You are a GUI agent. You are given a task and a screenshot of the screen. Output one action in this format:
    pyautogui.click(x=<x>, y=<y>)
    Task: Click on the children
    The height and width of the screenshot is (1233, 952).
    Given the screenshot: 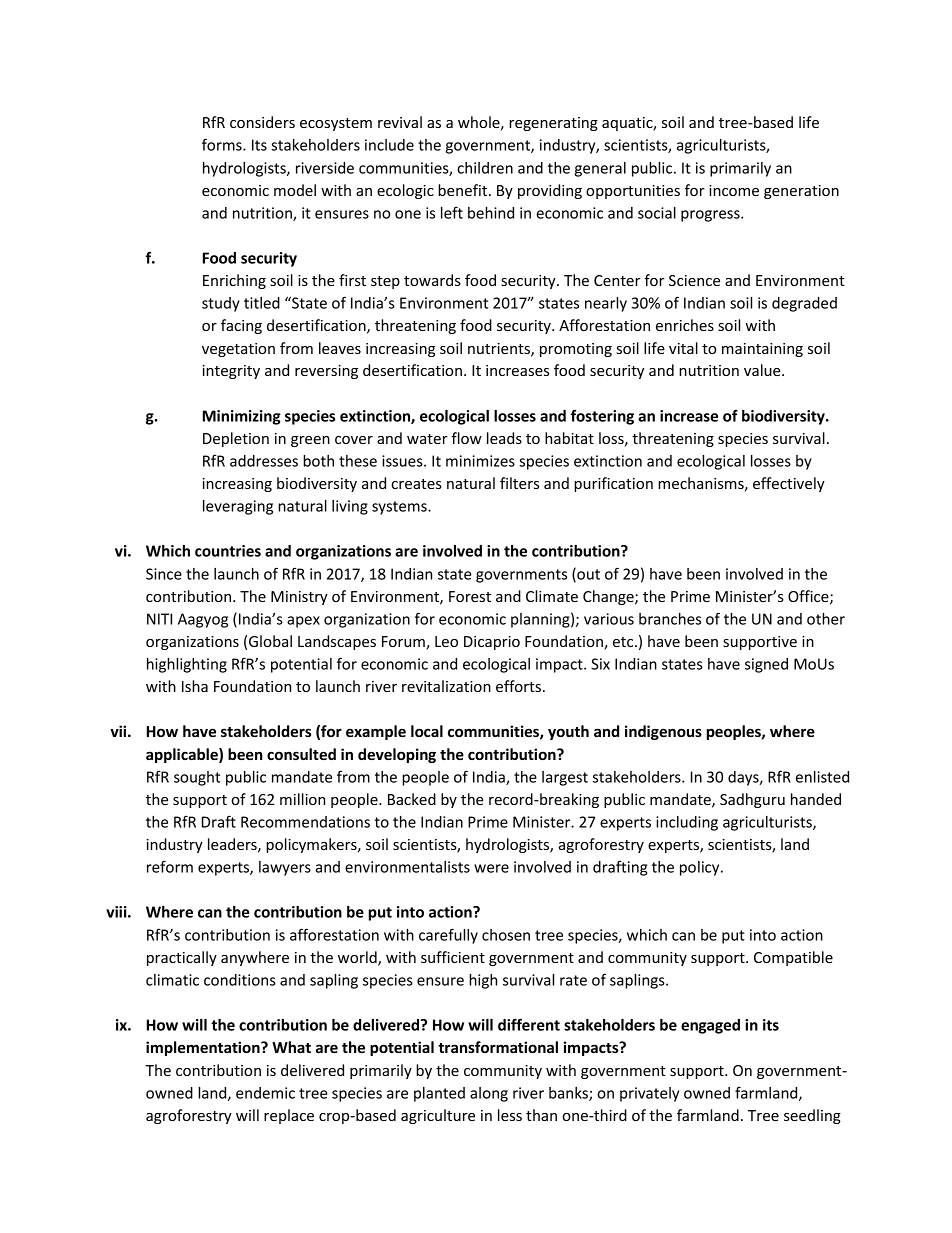 What is the action you would take?
    pyautogui.click(x=485, y=168)
